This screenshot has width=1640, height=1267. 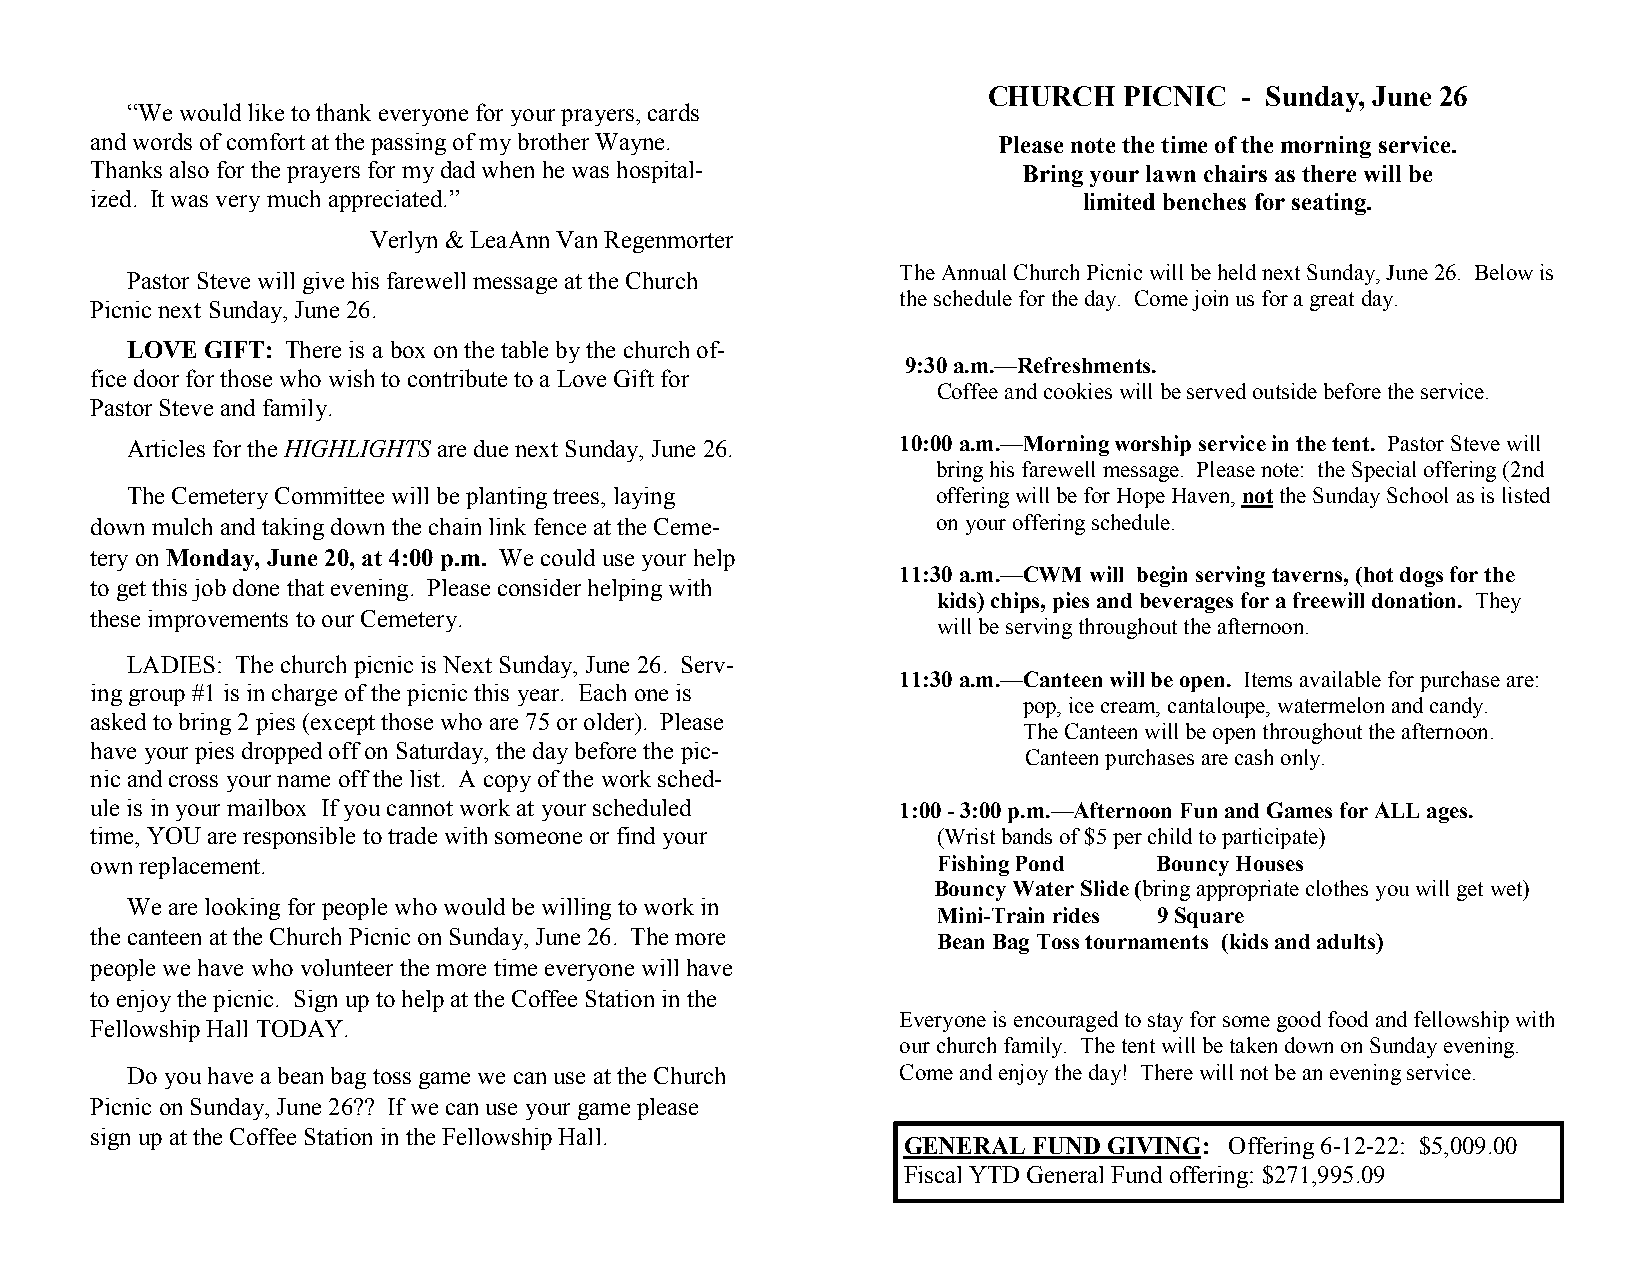 I want to click on great, so click(x=1332, y=301).
